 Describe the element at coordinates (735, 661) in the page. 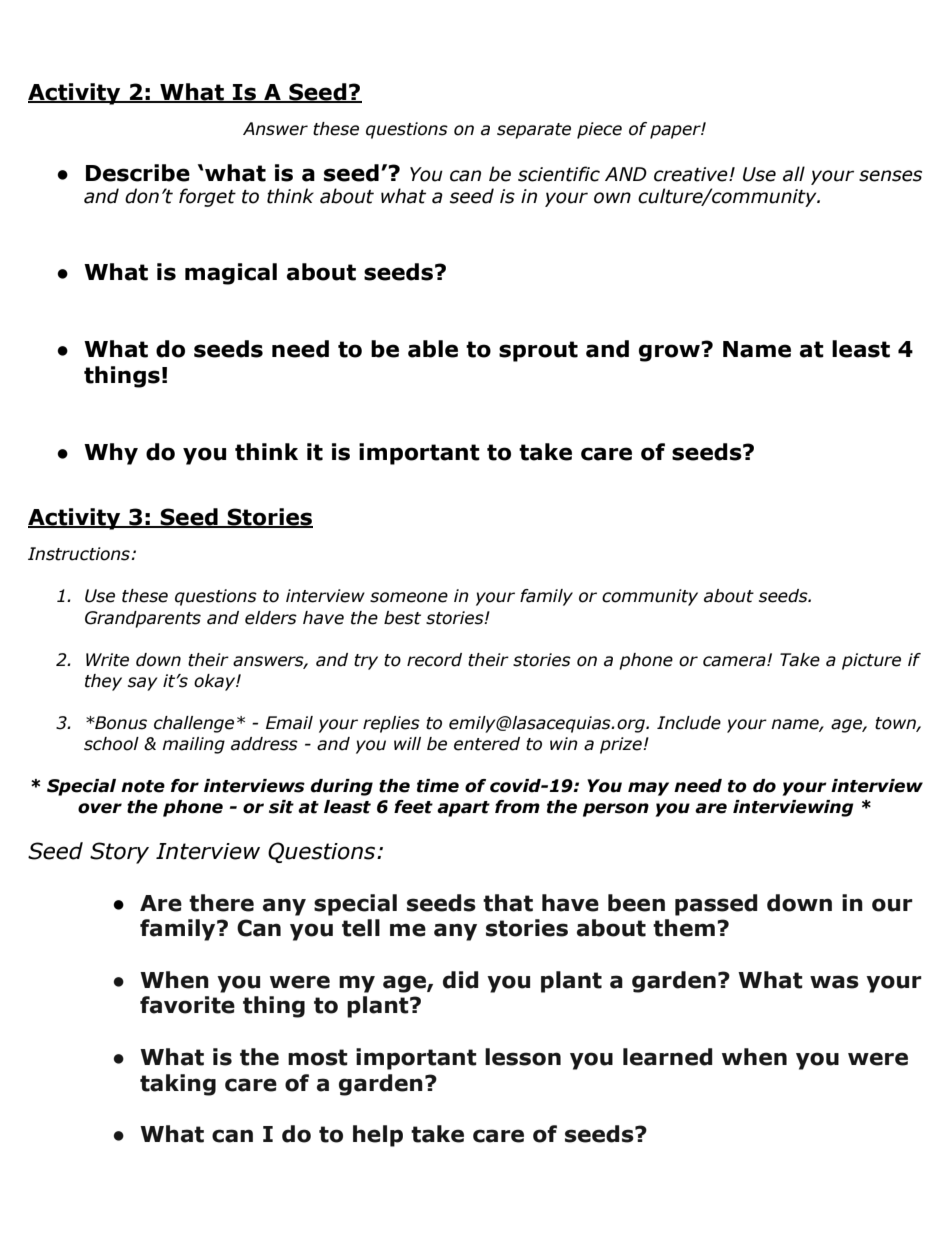

I see `camera` at that location.
